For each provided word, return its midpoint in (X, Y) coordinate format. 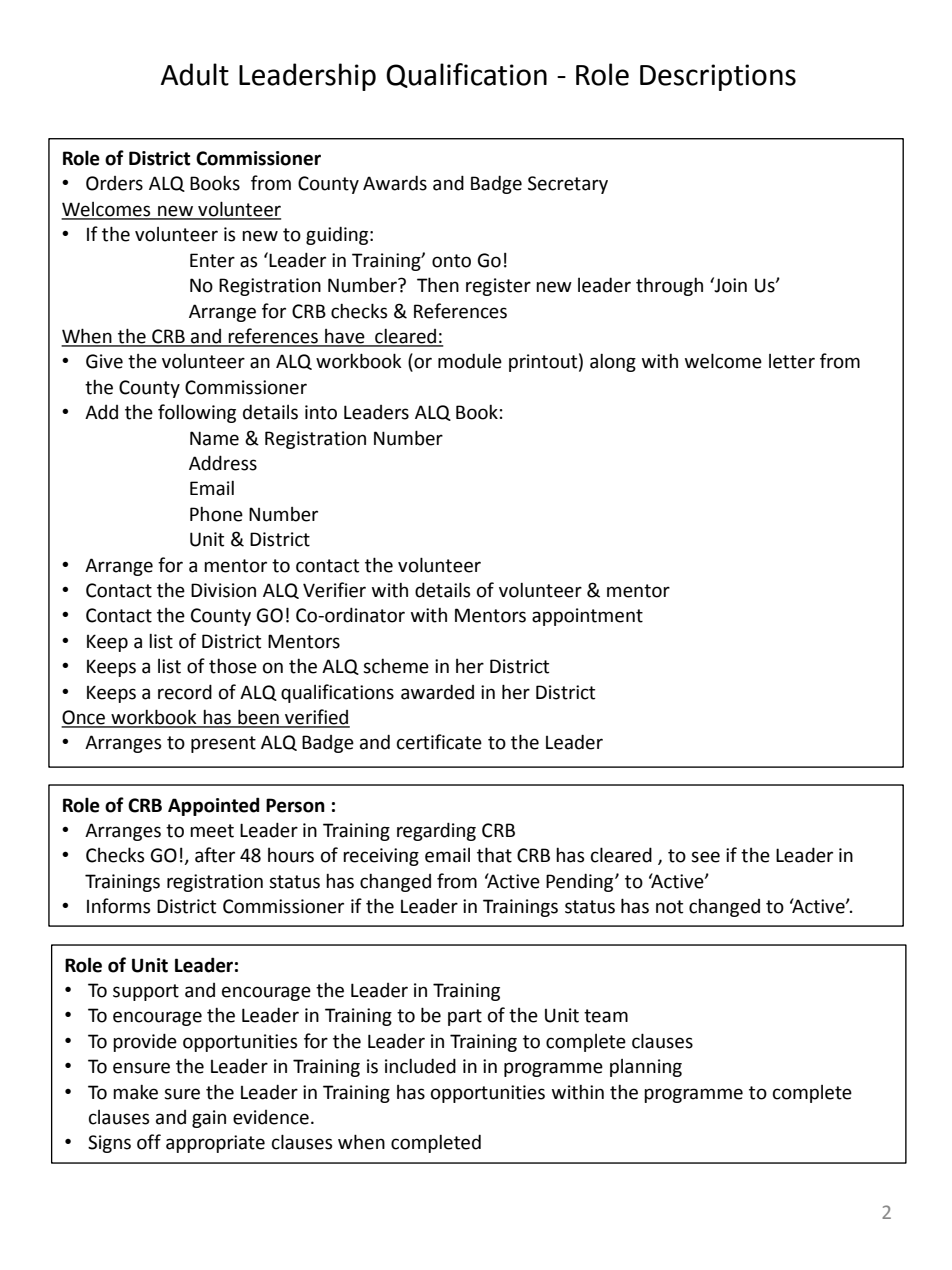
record (185, 692)
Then (438, 285)
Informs (118, 906)
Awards (395, 183)
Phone (216, 514)
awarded (437, 692)
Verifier (334, 590)
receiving (381, 857)
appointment (587, 617)
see (705, 857)
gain (209, 1119)
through (669, 286)
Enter (212, 260)
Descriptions (718, 77)
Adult (195, 74)
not (669, 907)
